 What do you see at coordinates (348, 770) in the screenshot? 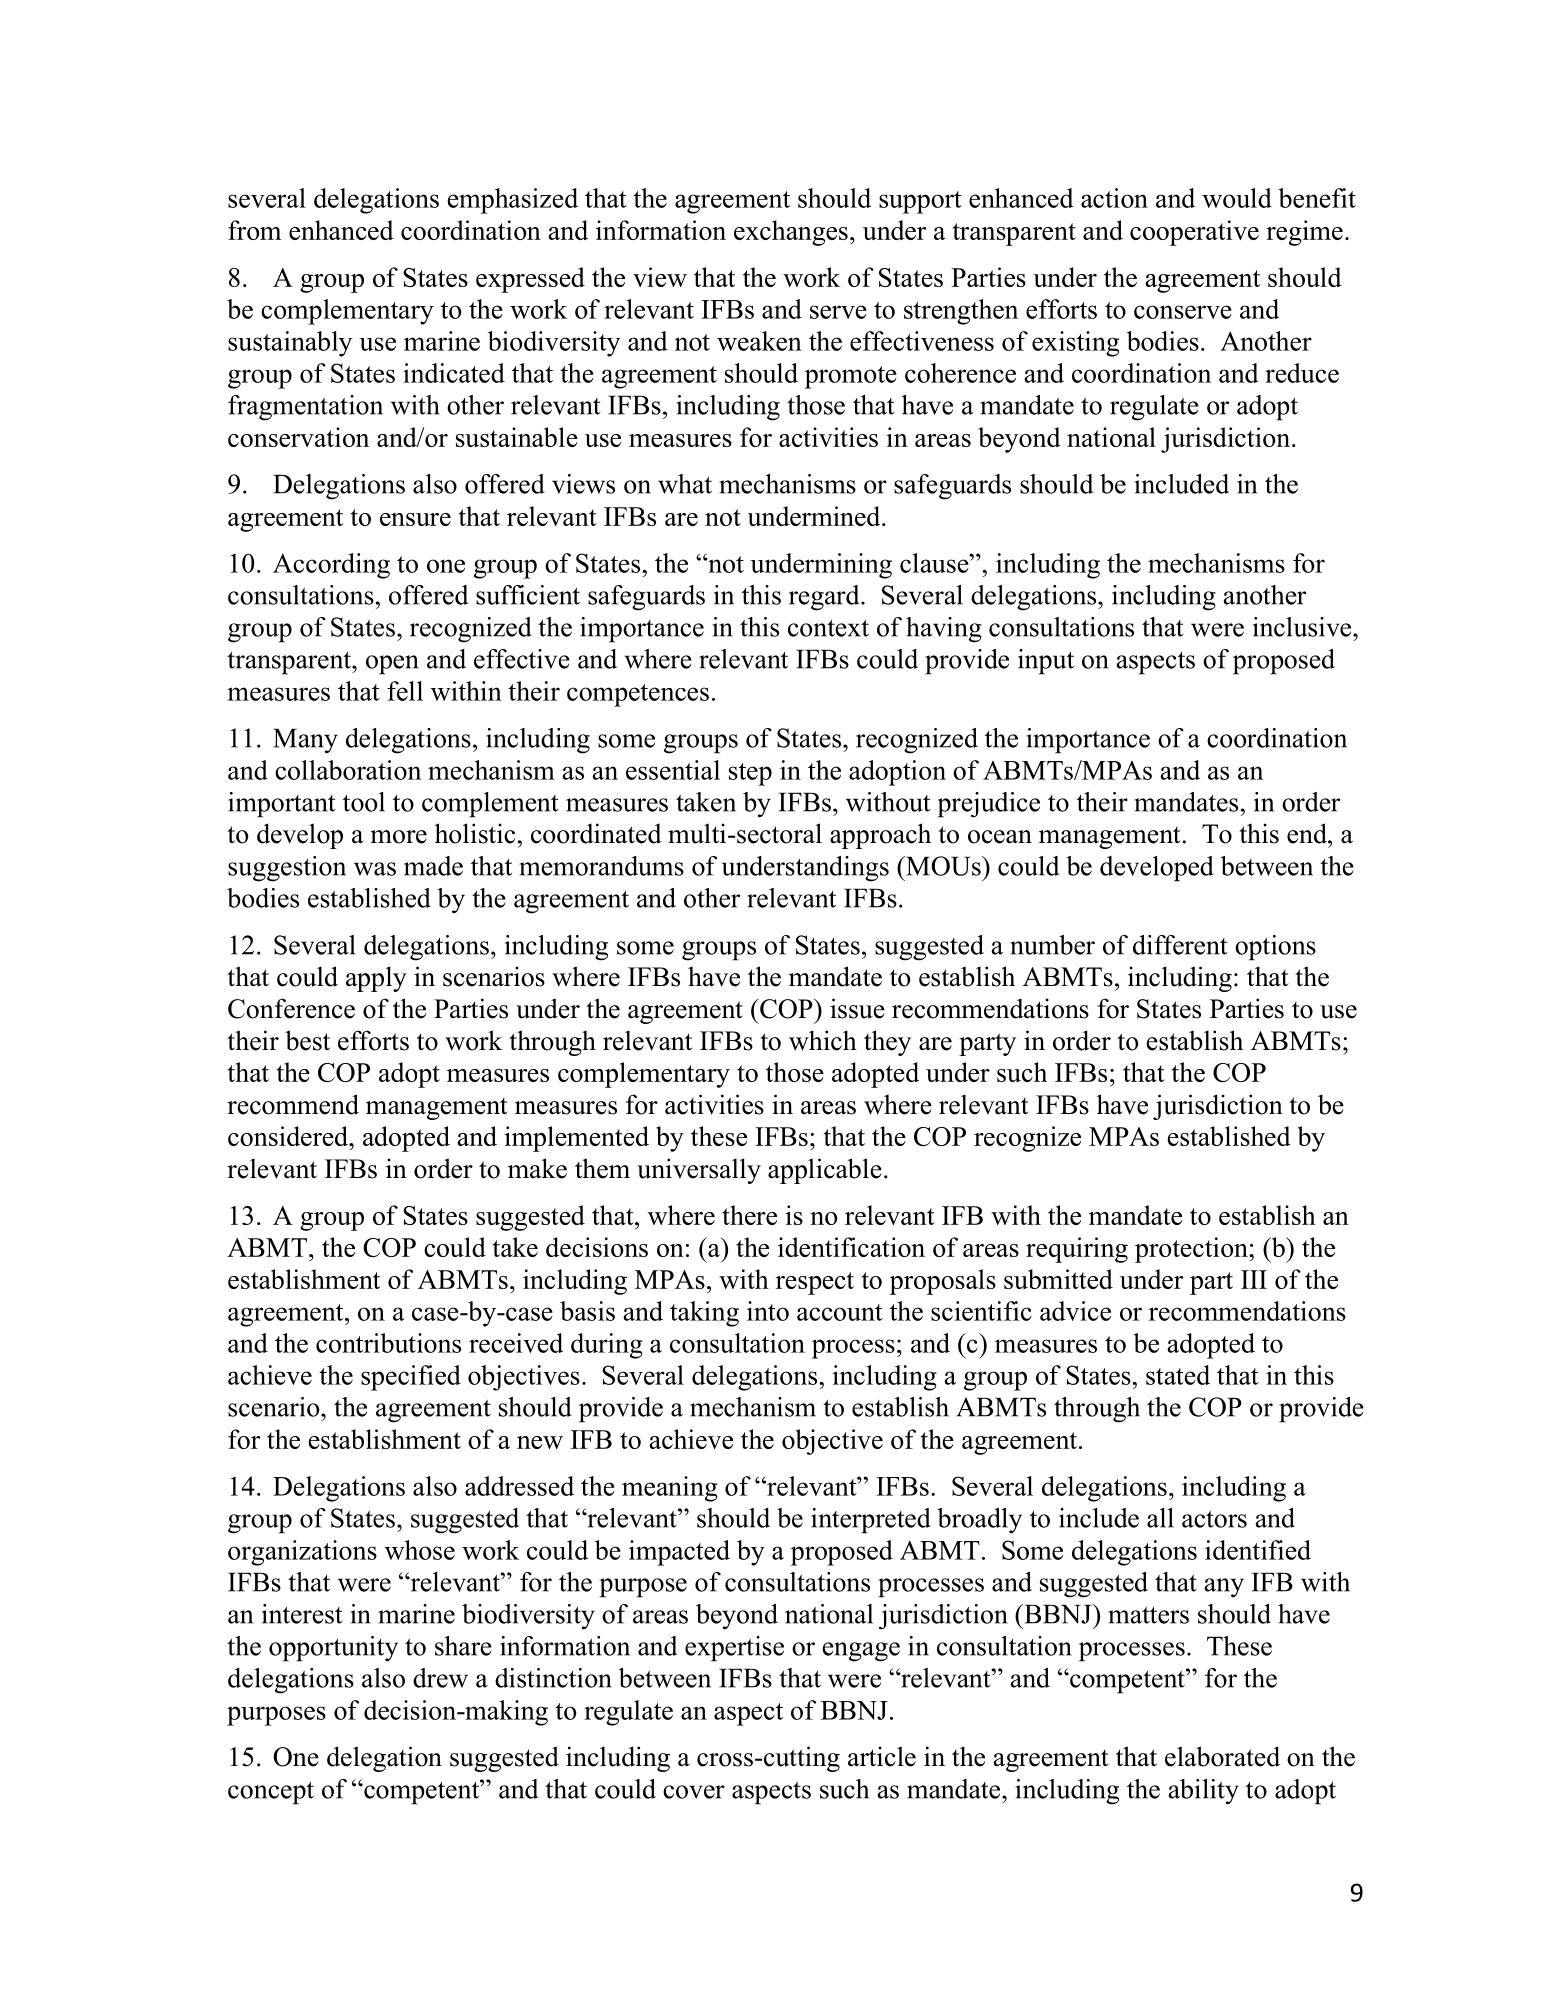
I see `collaboration` at bounding box center [348, 770].
